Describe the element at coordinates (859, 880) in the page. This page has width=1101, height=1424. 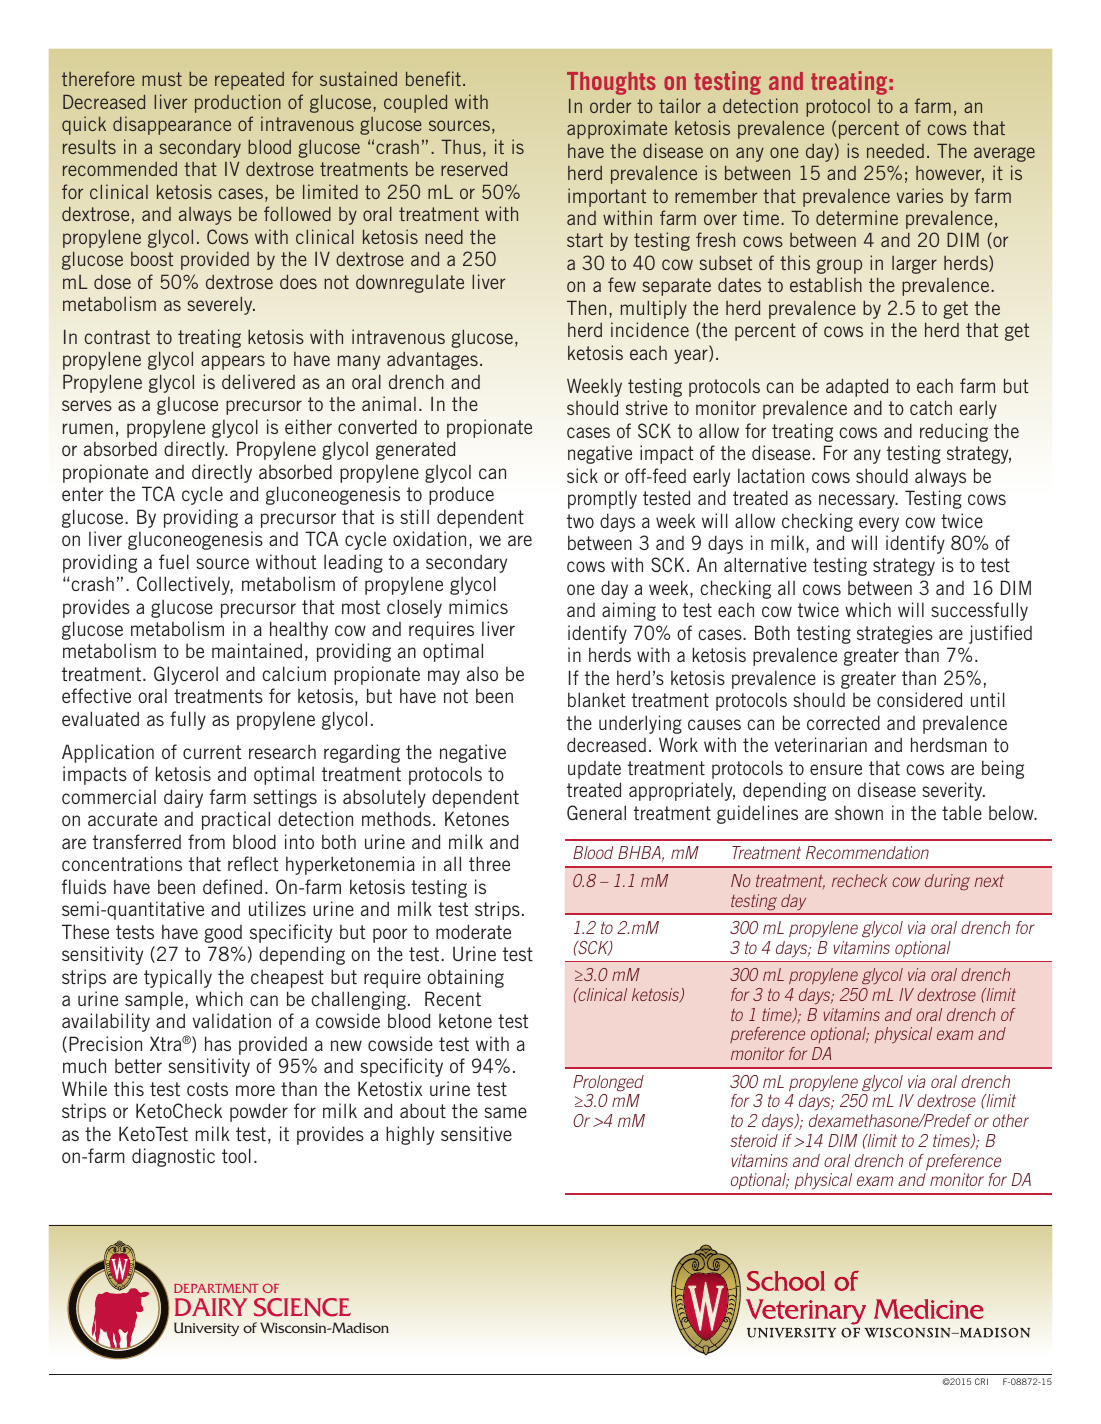
I see `recheck` at that location.
